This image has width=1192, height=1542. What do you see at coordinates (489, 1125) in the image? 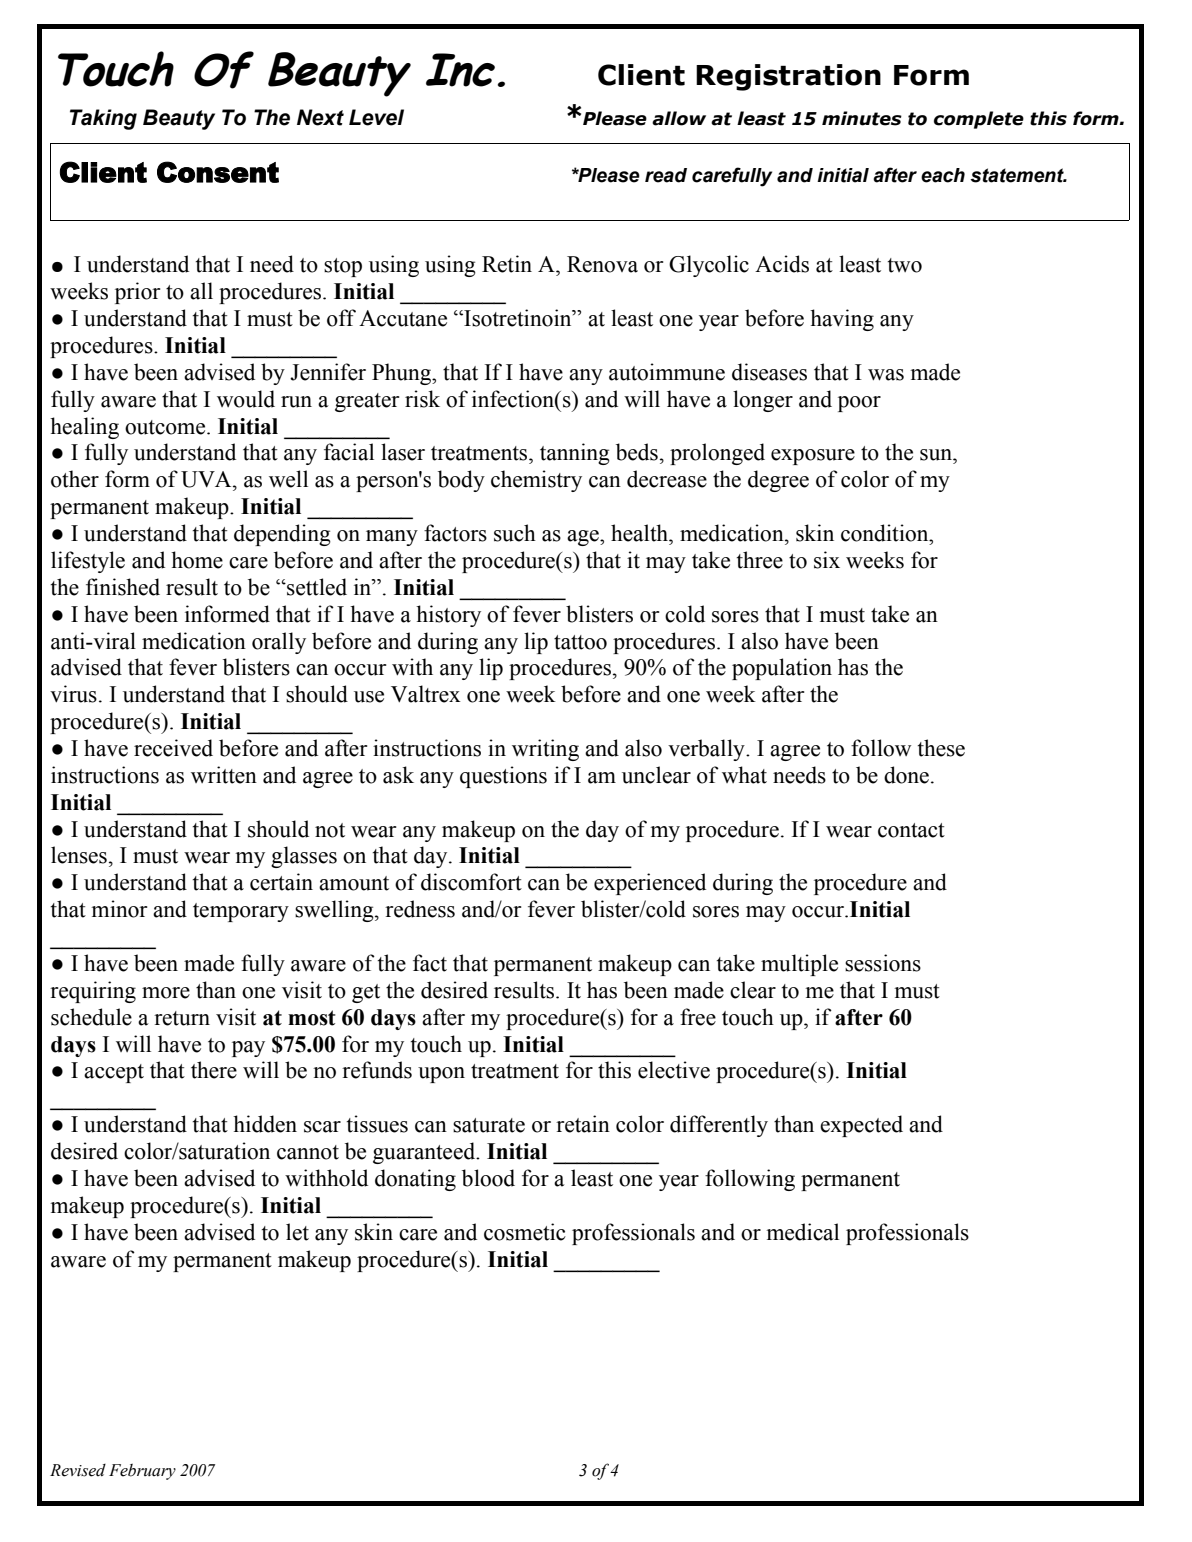
I see `saturate` at bounding box center [489, 1125].
